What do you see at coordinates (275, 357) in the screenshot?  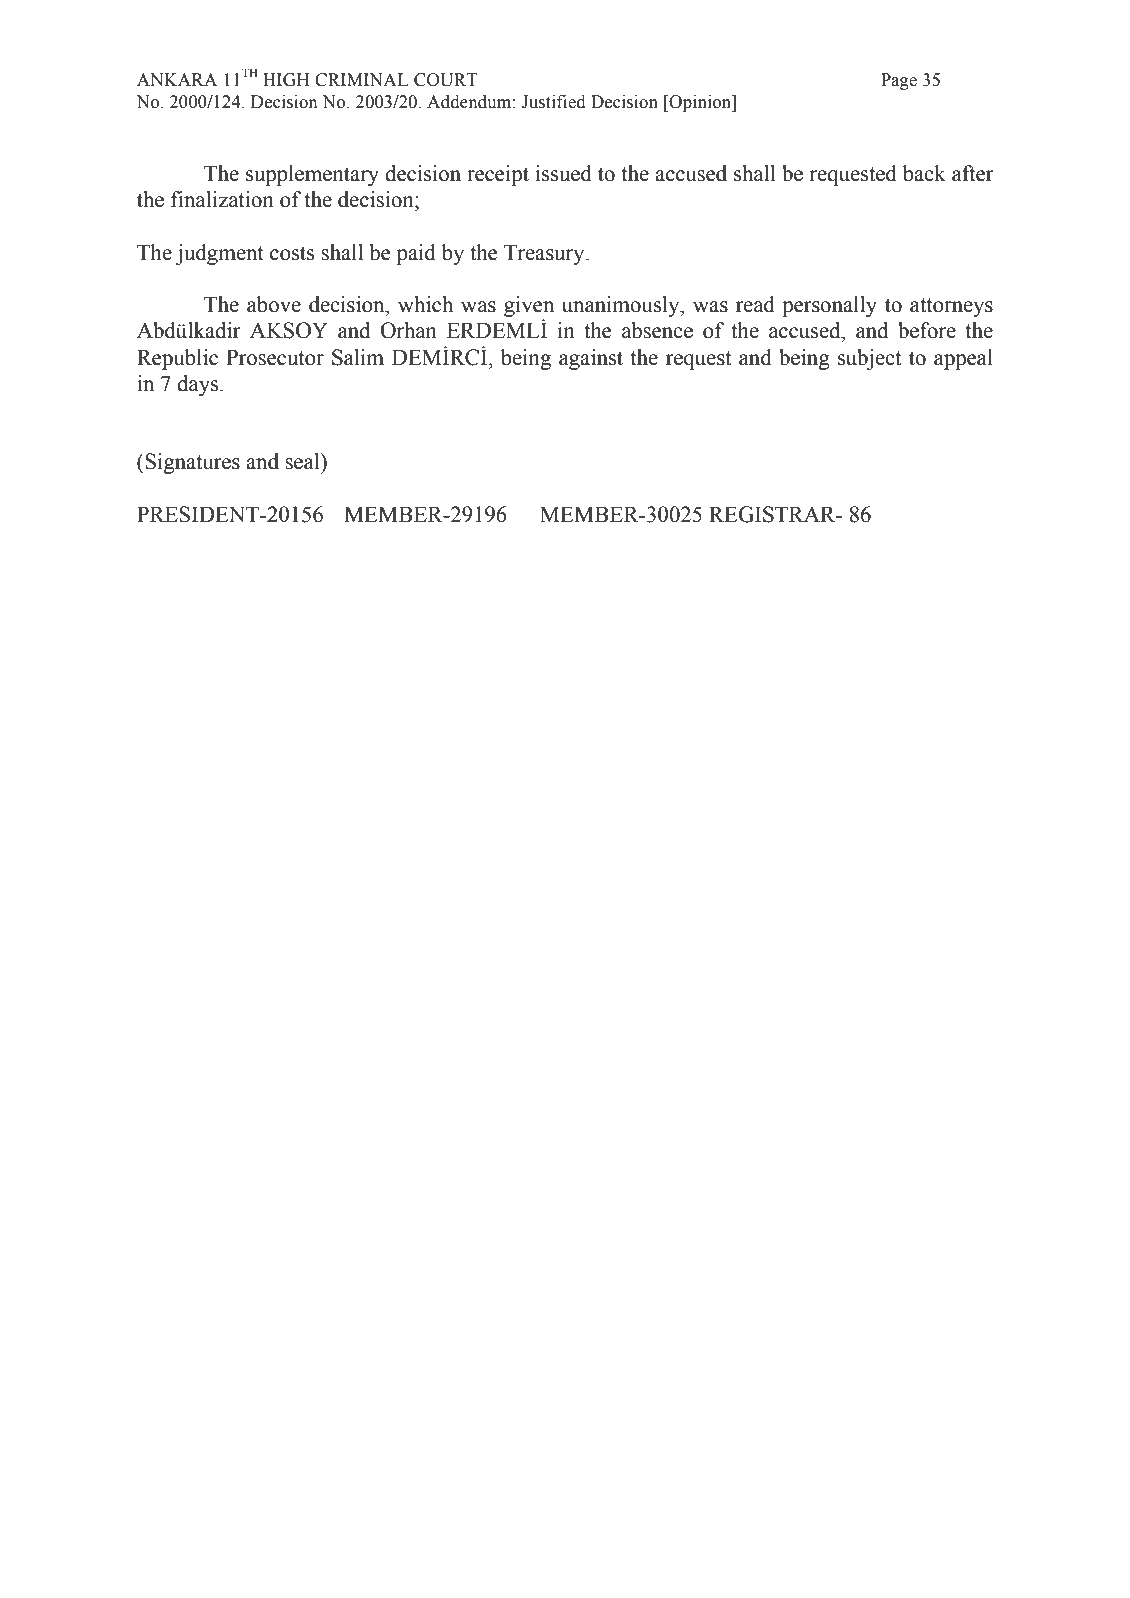 I see `Prosecutor` at bounding box center [275, 357].
